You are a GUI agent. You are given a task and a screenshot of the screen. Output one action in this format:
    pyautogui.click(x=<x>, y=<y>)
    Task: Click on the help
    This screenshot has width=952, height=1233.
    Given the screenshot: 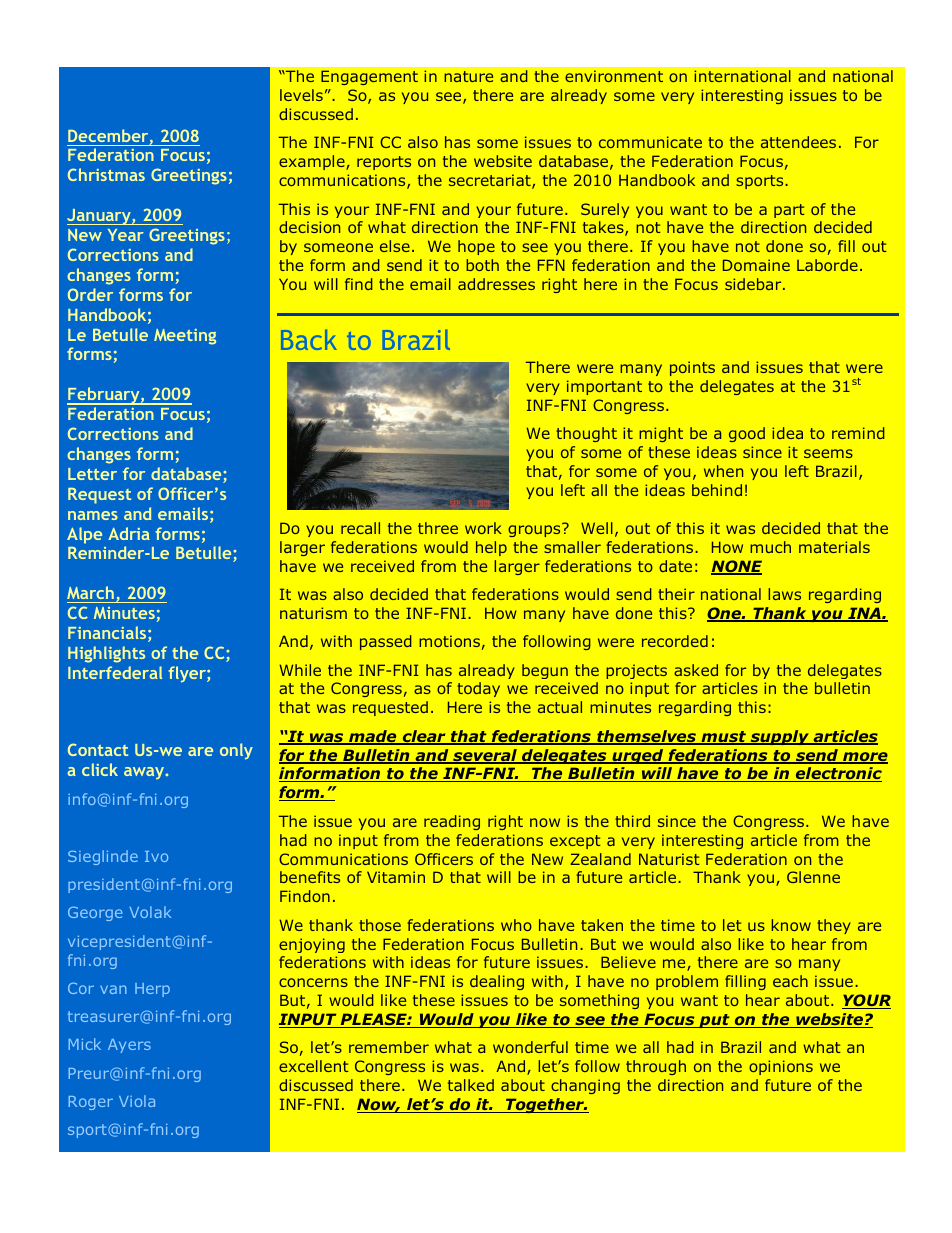 What is the action you would take?
    pyautogui.click(x=491, y=548)
